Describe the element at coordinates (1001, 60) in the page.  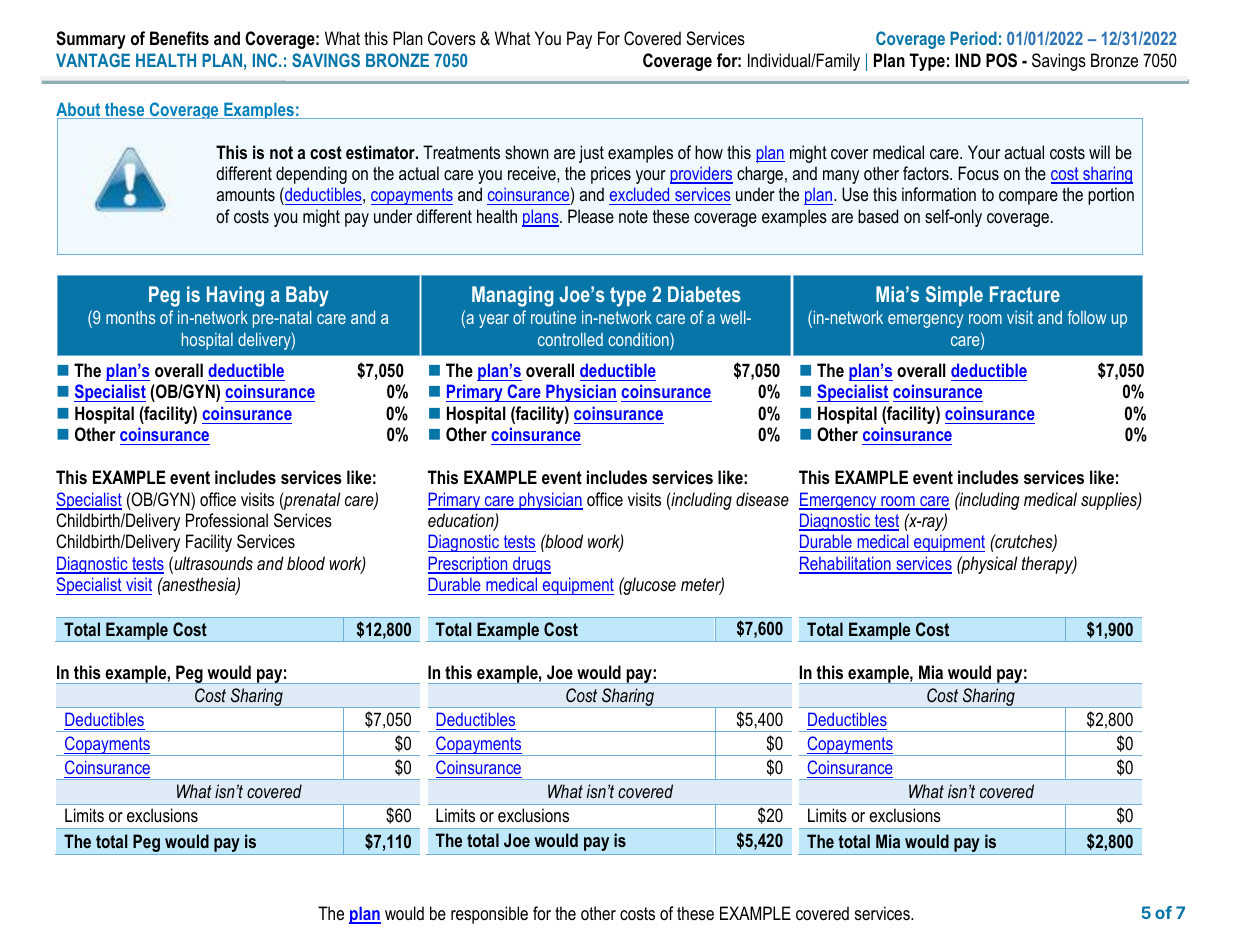
I see `POS` at that location.
